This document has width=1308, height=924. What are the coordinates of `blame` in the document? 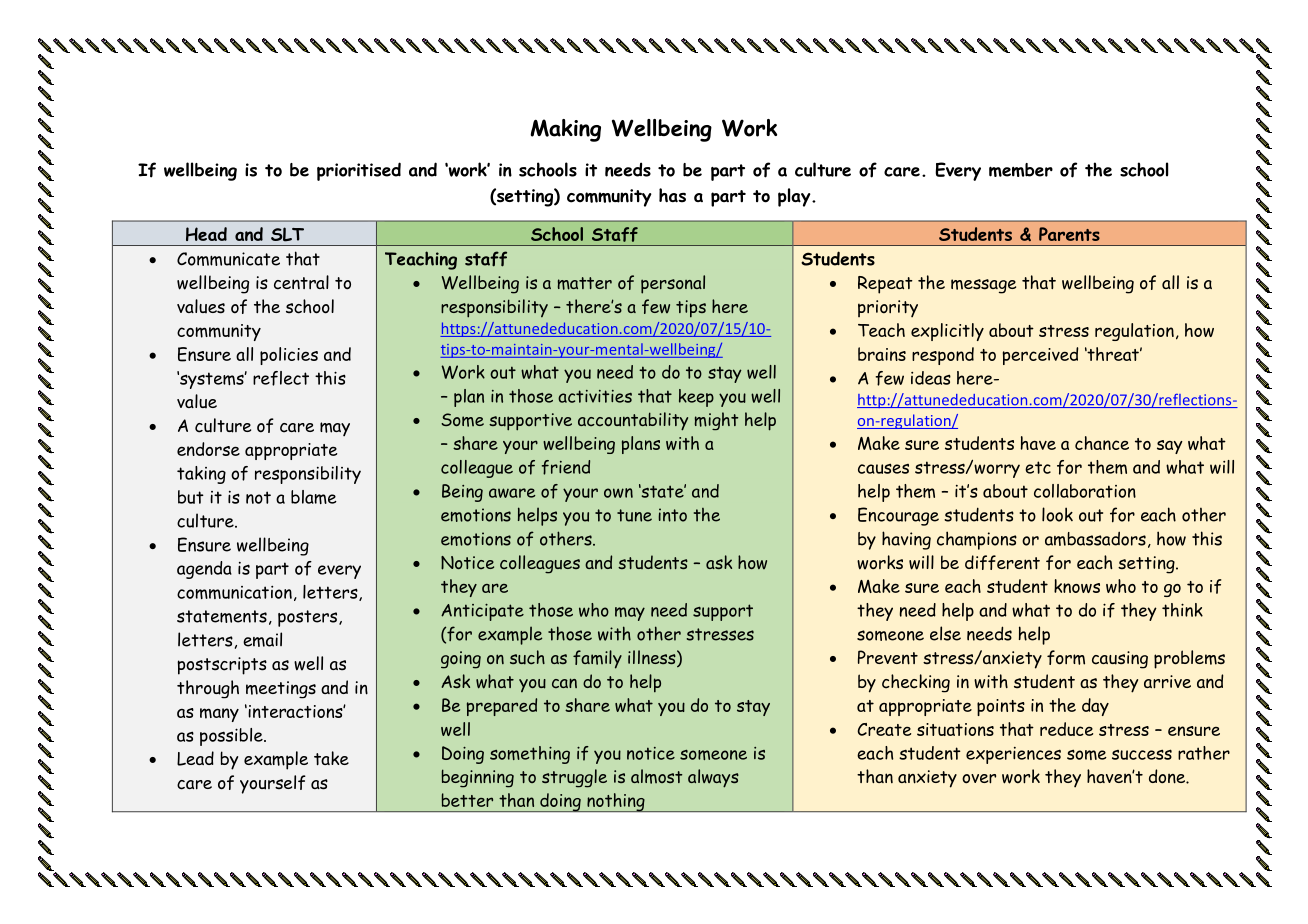 It's located at (314, 497).
